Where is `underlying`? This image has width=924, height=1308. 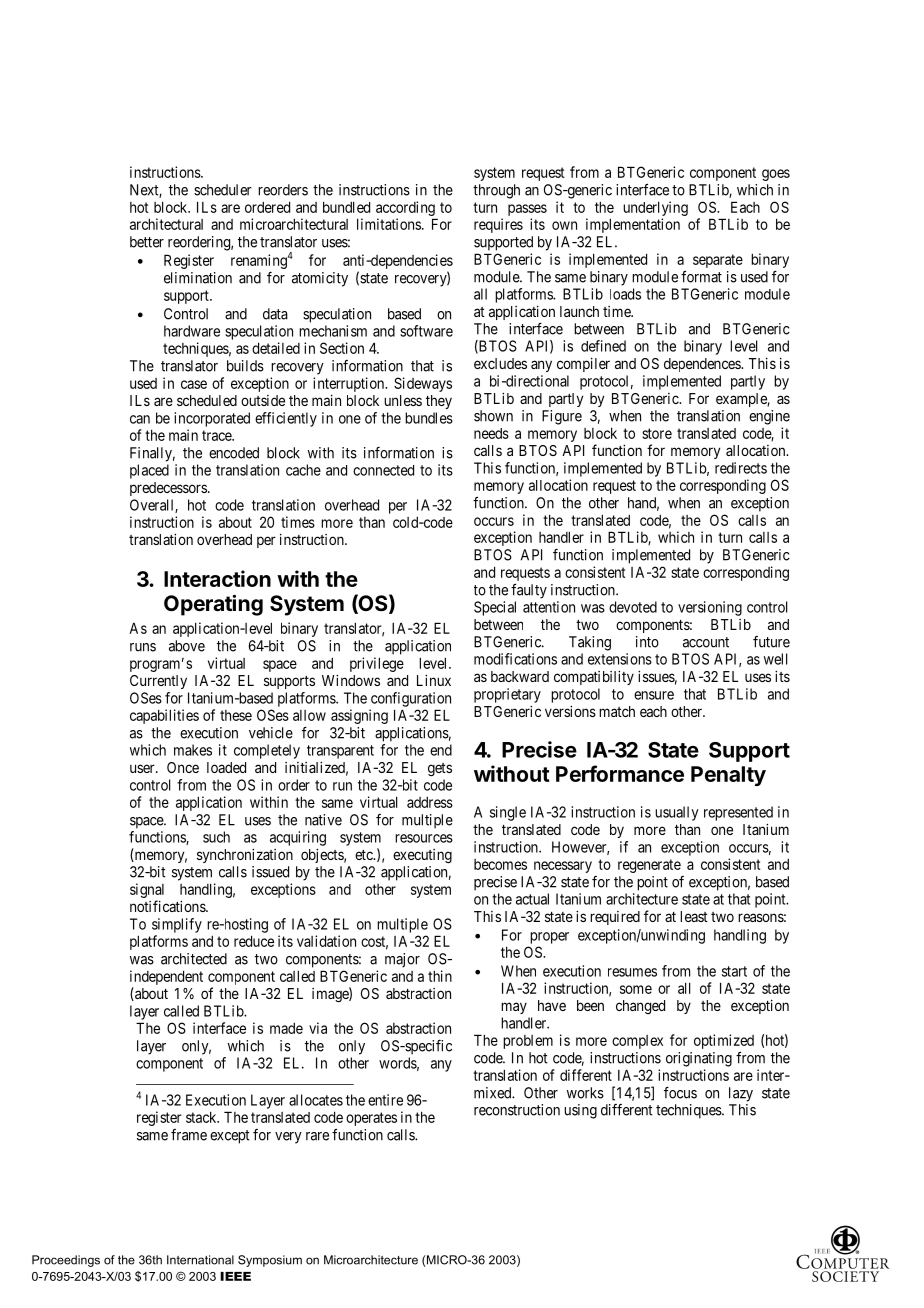 underlying is located at coordinates (655, 208).
